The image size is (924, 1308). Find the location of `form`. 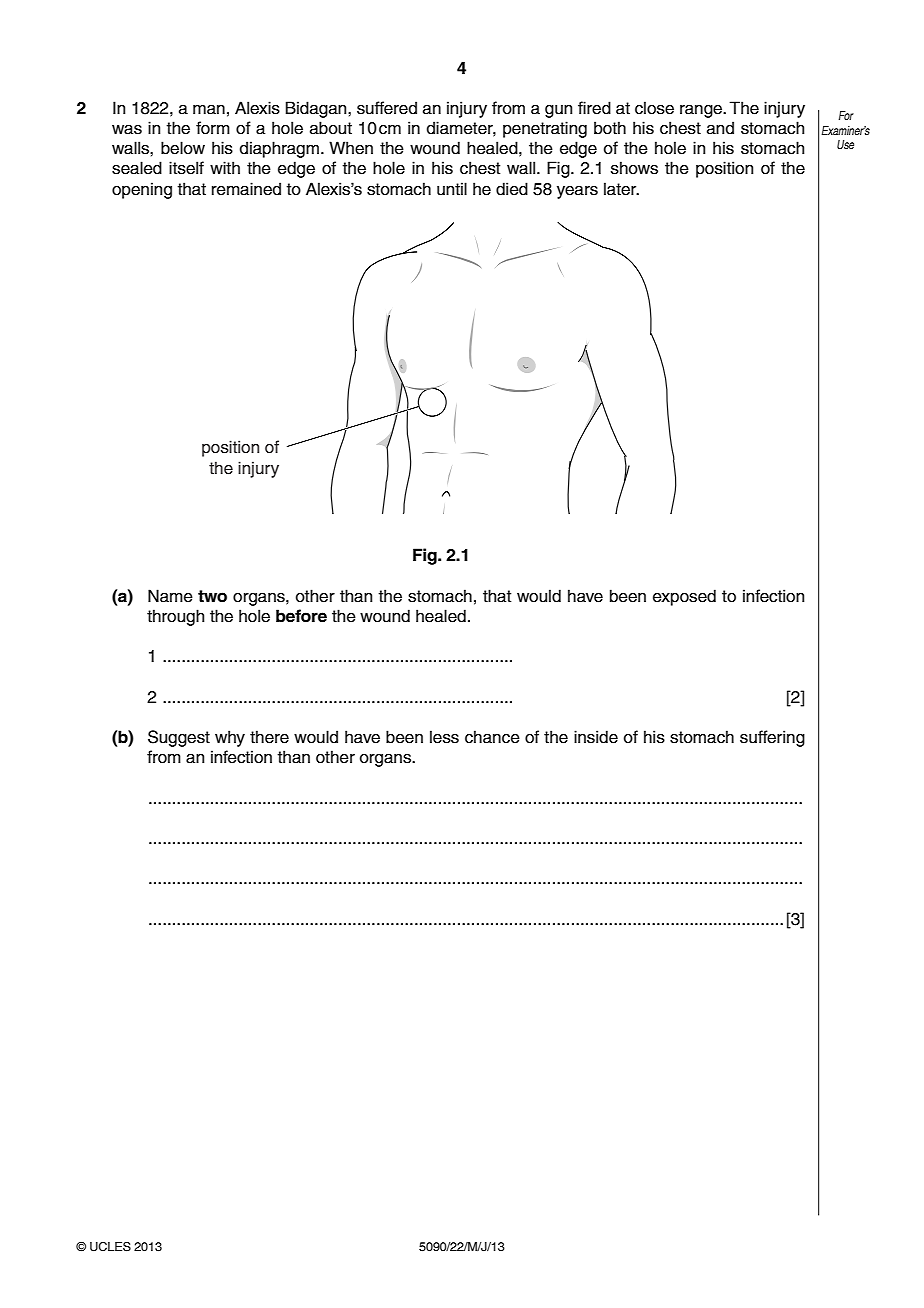

form is located at coordinates (213, 128).
